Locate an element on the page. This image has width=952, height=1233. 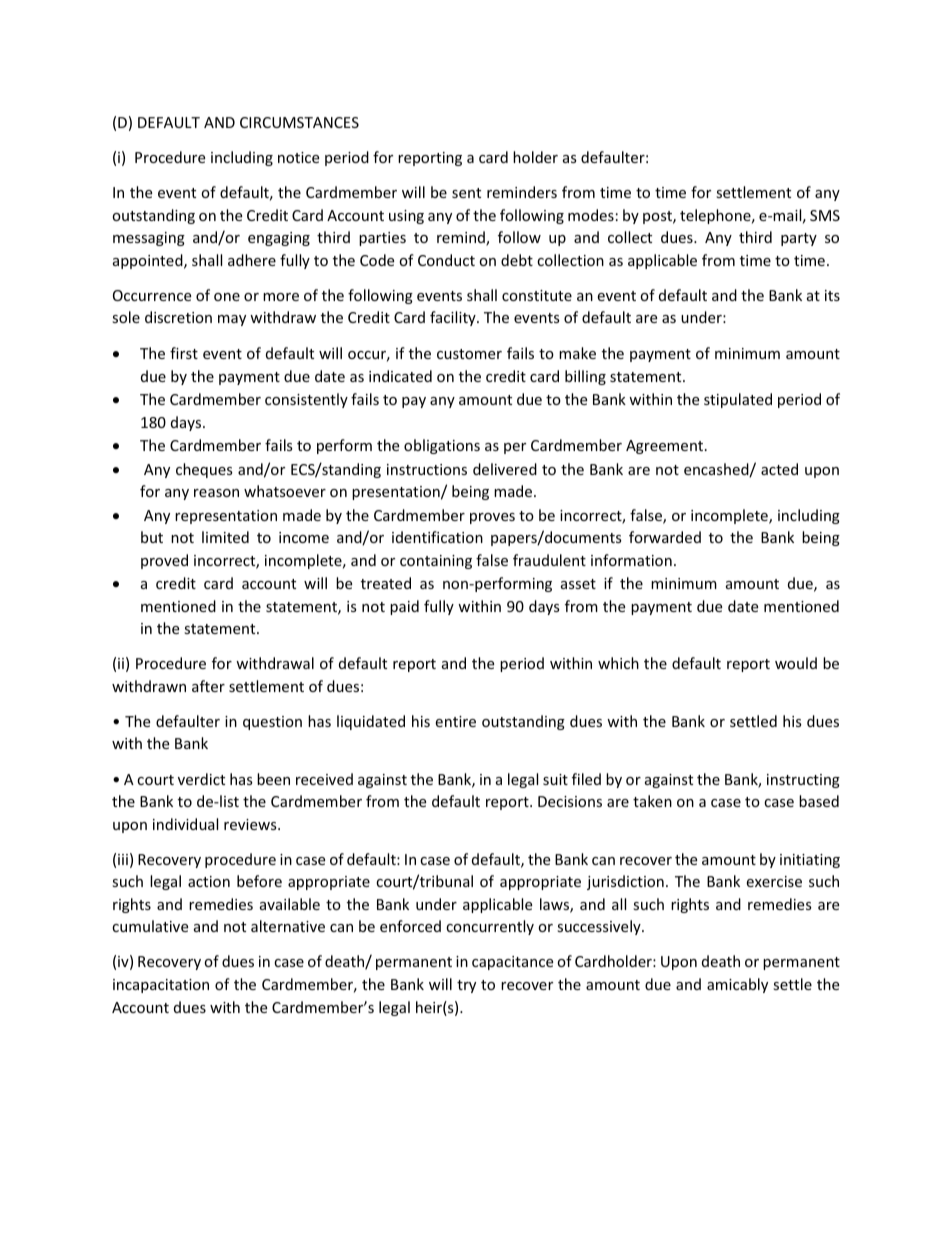
forwarded is located at coordinates (665, 537).
